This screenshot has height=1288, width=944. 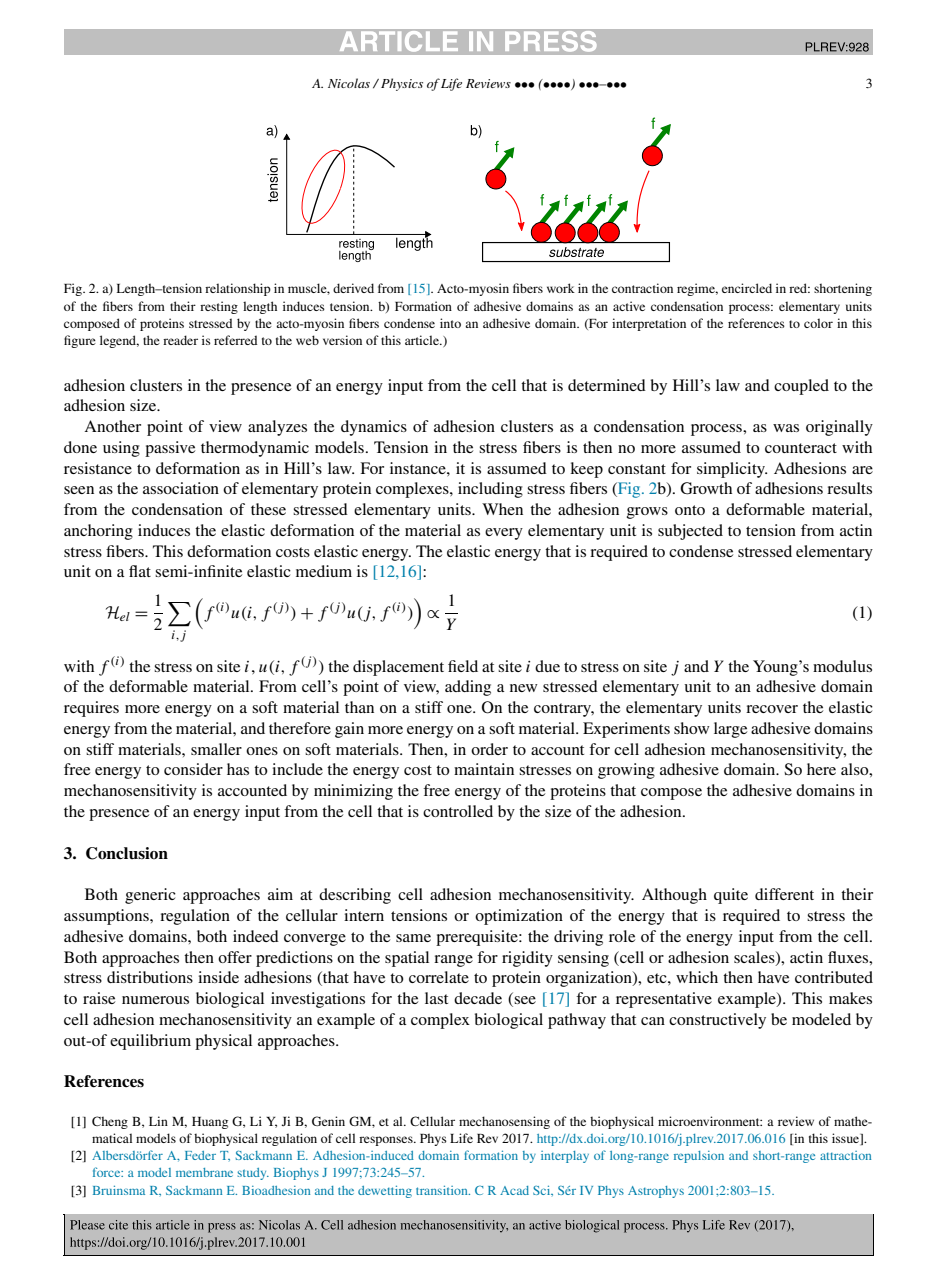 I want to click on transition, so click(x=443, y=1190).
